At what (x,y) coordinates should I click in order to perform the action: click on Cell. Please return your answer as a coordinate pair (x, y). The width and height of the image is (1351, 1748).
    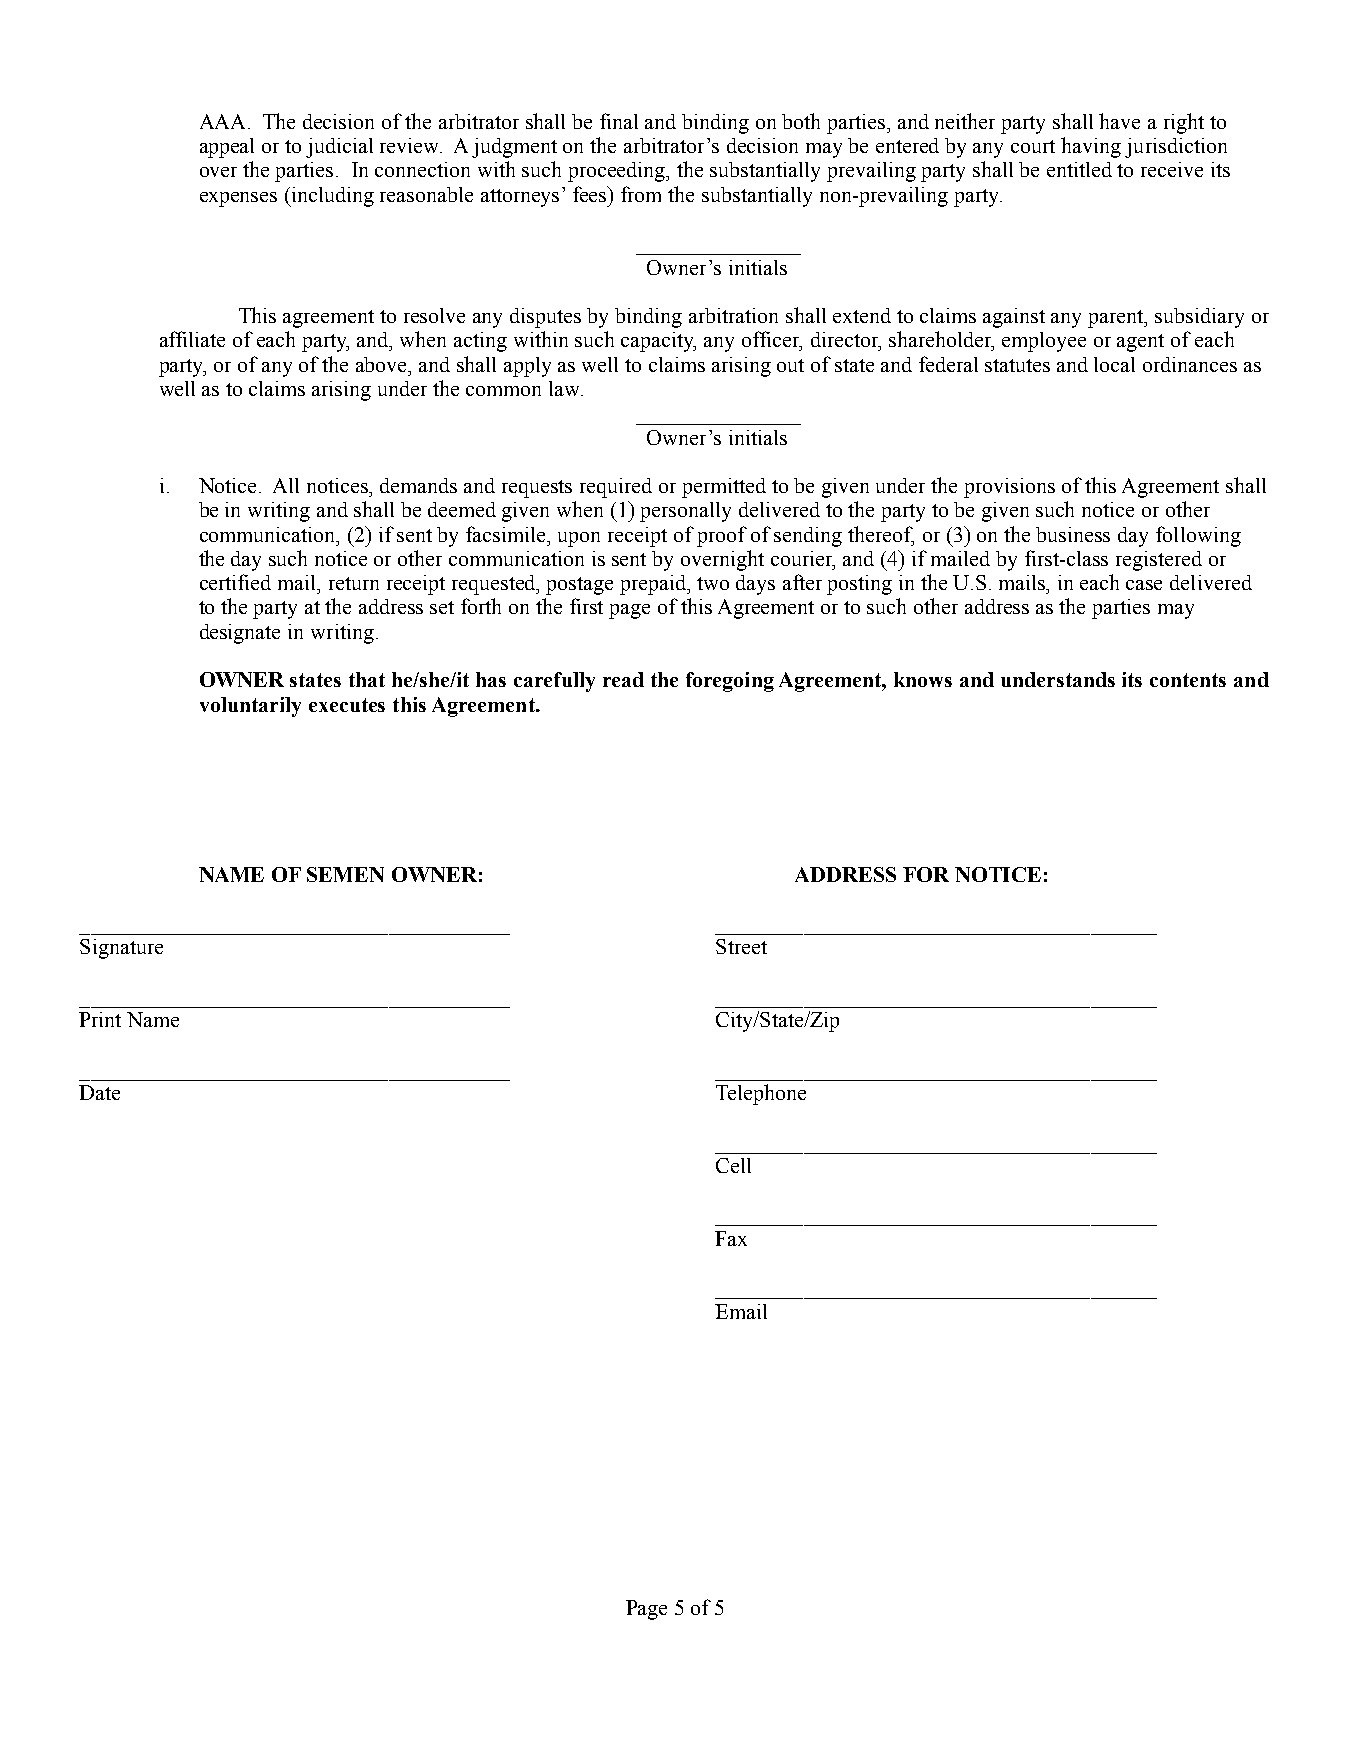
    Looking at the image, I should click on (733, 1165).
